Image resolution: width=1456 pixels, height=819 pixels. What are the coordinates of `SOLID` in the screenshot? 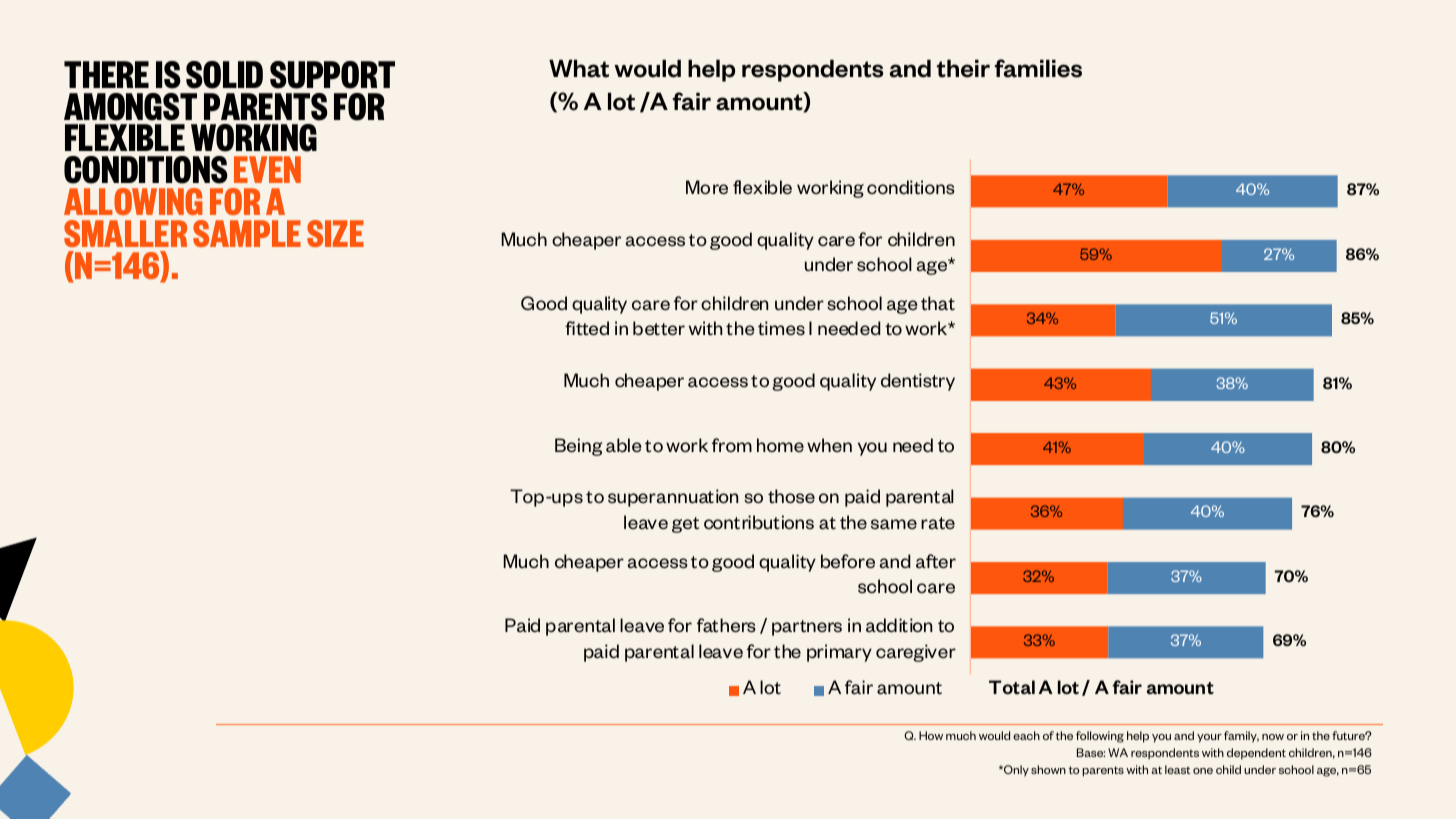 It's located at (224, 75).
